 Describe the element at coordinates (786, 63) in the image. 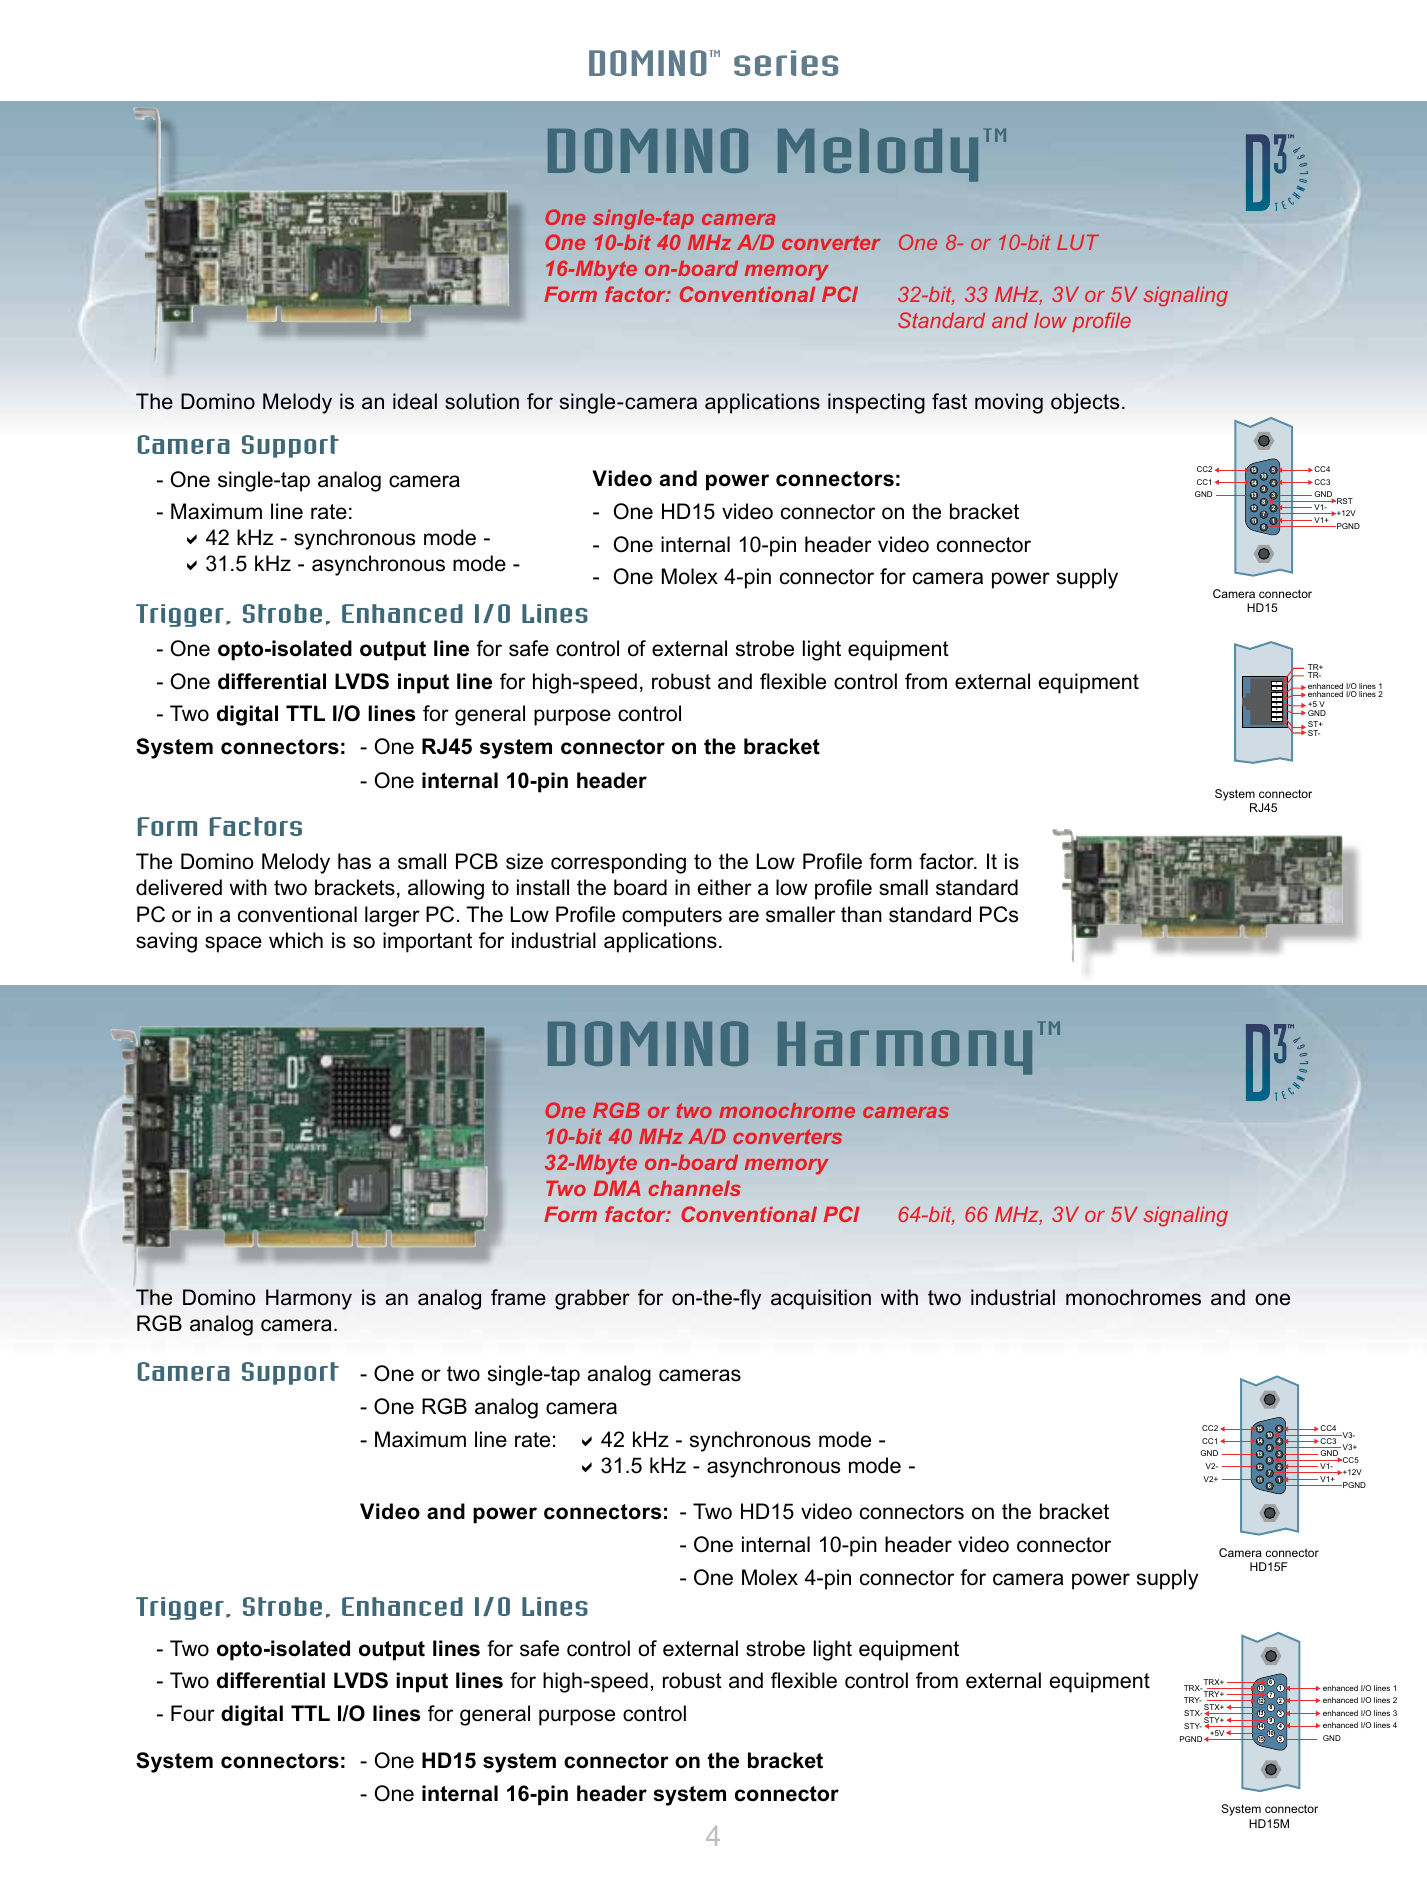

I see `series` at that location.
